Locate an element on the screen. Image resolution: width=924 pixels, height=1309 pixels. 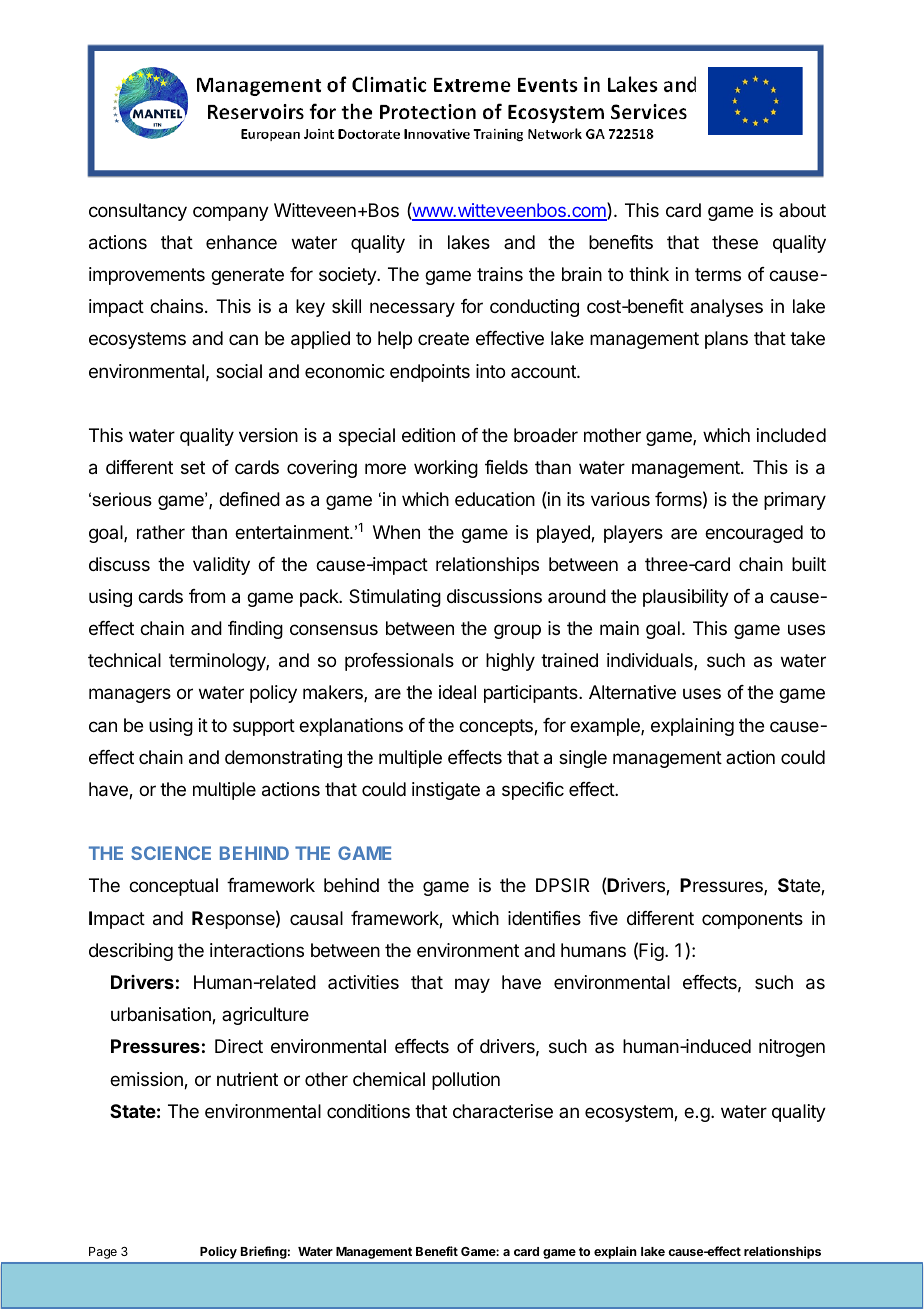
Page is located at coordinates (103, 1253).
